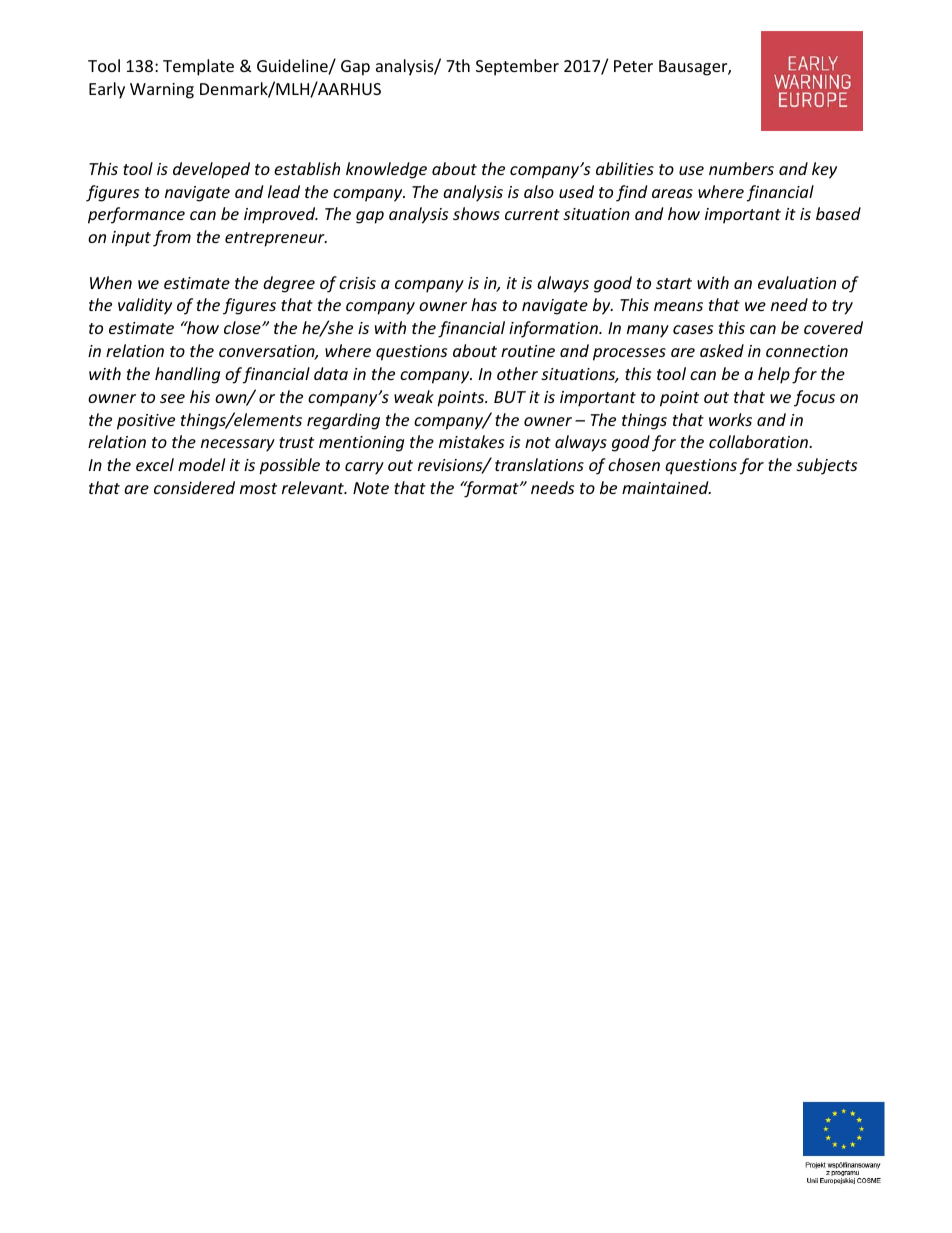 The image size is (952, 1233). What do you see at coordinates (198, 67) in the page?
I see `Template` at bounding box center [198, 67].
